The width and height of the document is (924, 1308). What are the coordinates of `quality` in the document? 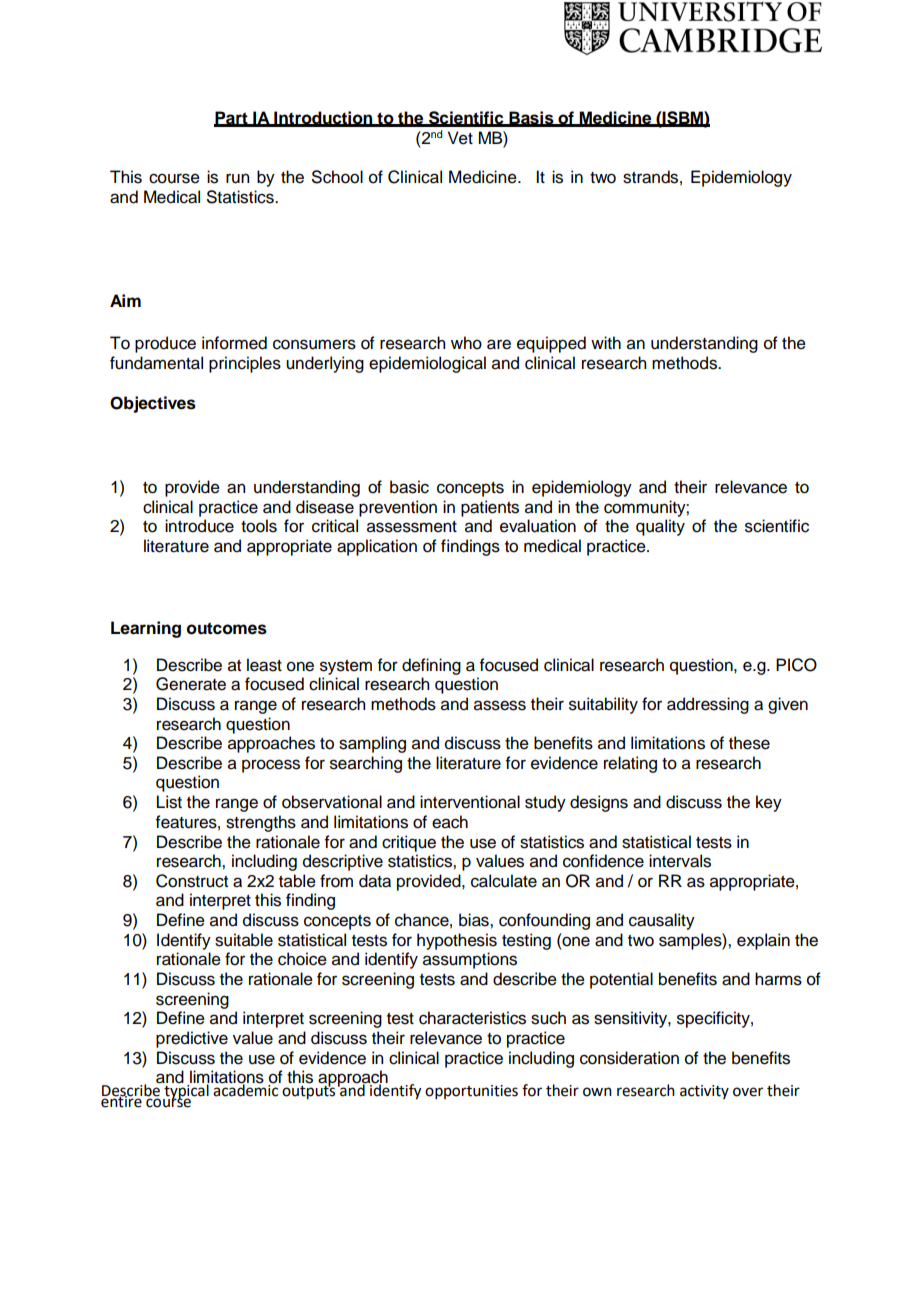 It's located at (660, 527).
